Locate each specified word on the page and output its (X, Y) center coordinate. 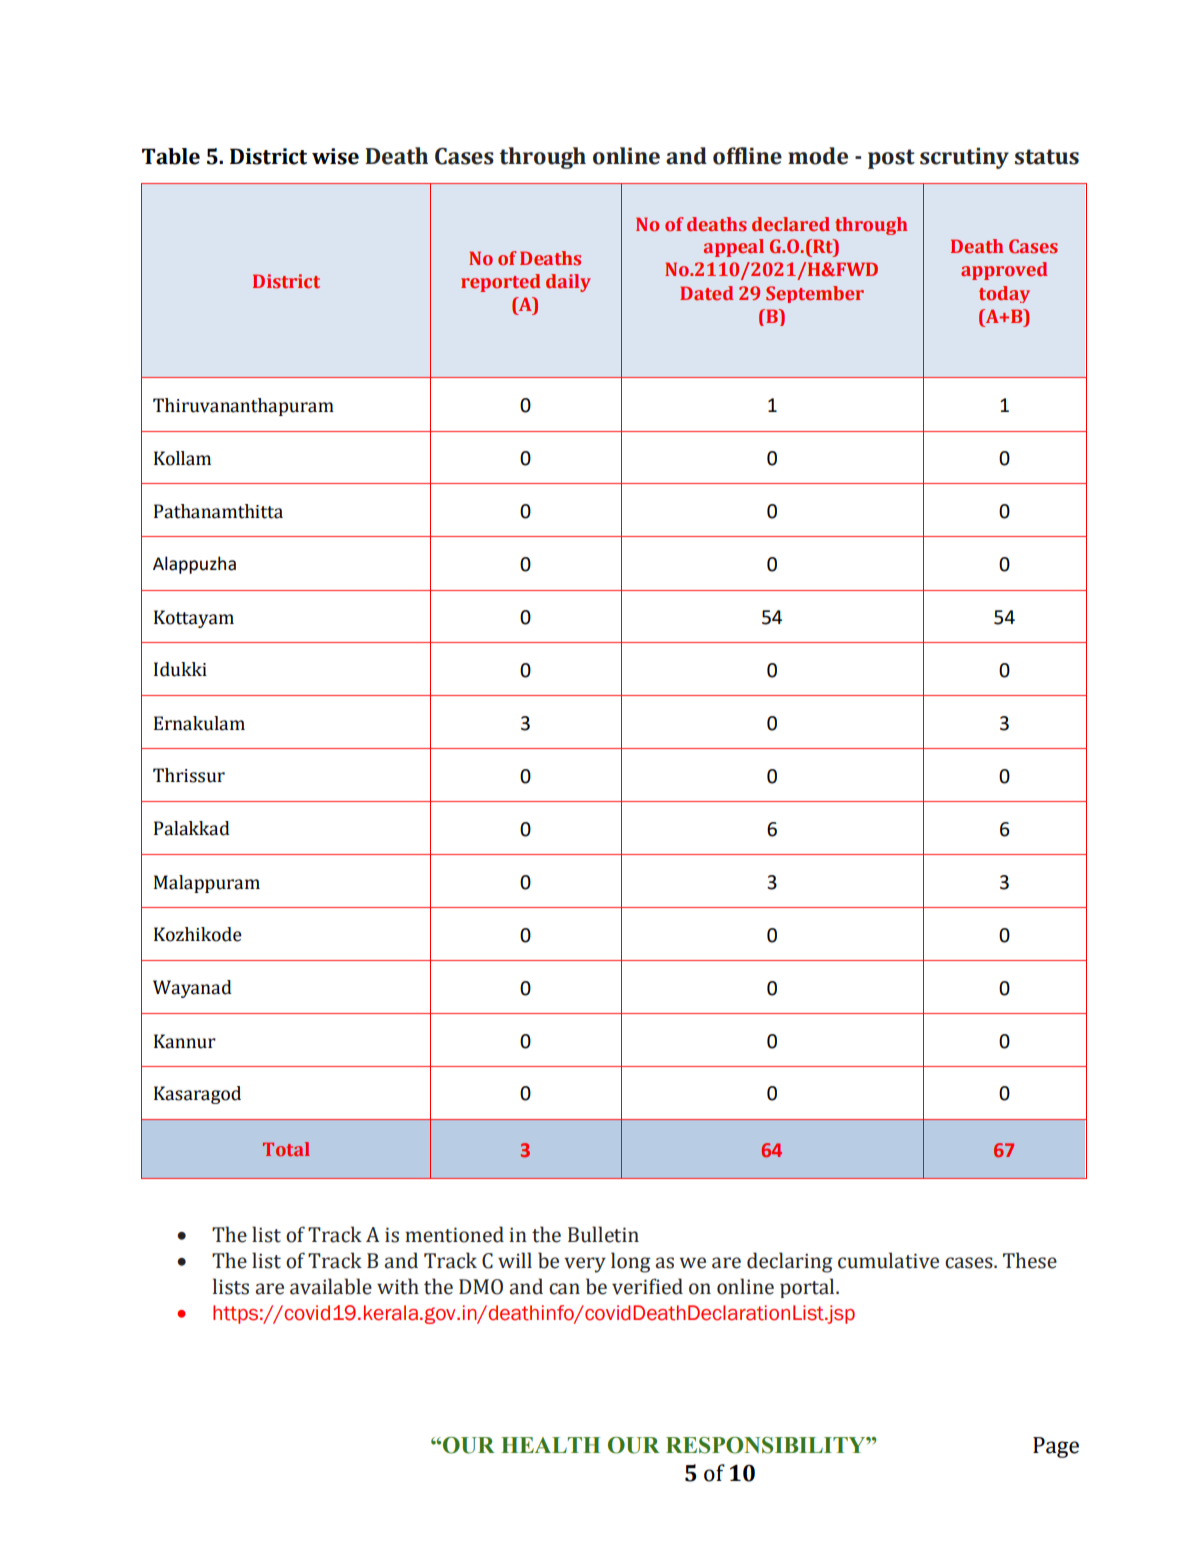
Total (286, 1149)
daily (568, 283)
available (331, 1286)
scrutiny (964, 158)
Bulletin (603, 1234)
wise (335, 156)
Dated (706, 293)
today (1004, 294)
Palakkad (192, 828)
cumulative (888, 1260)
